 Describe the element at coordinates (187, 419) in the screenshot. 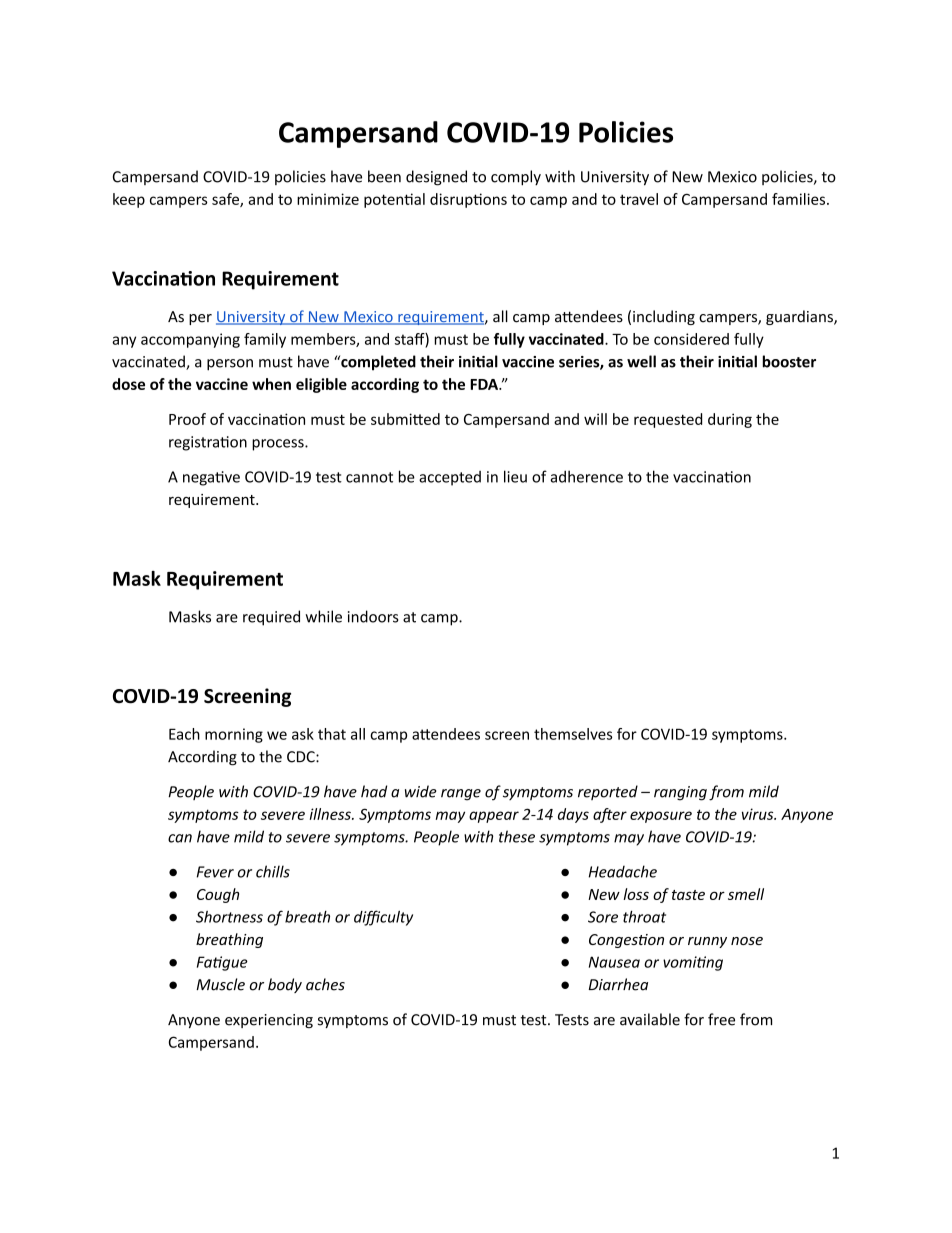

I see `Proof` at that location.
